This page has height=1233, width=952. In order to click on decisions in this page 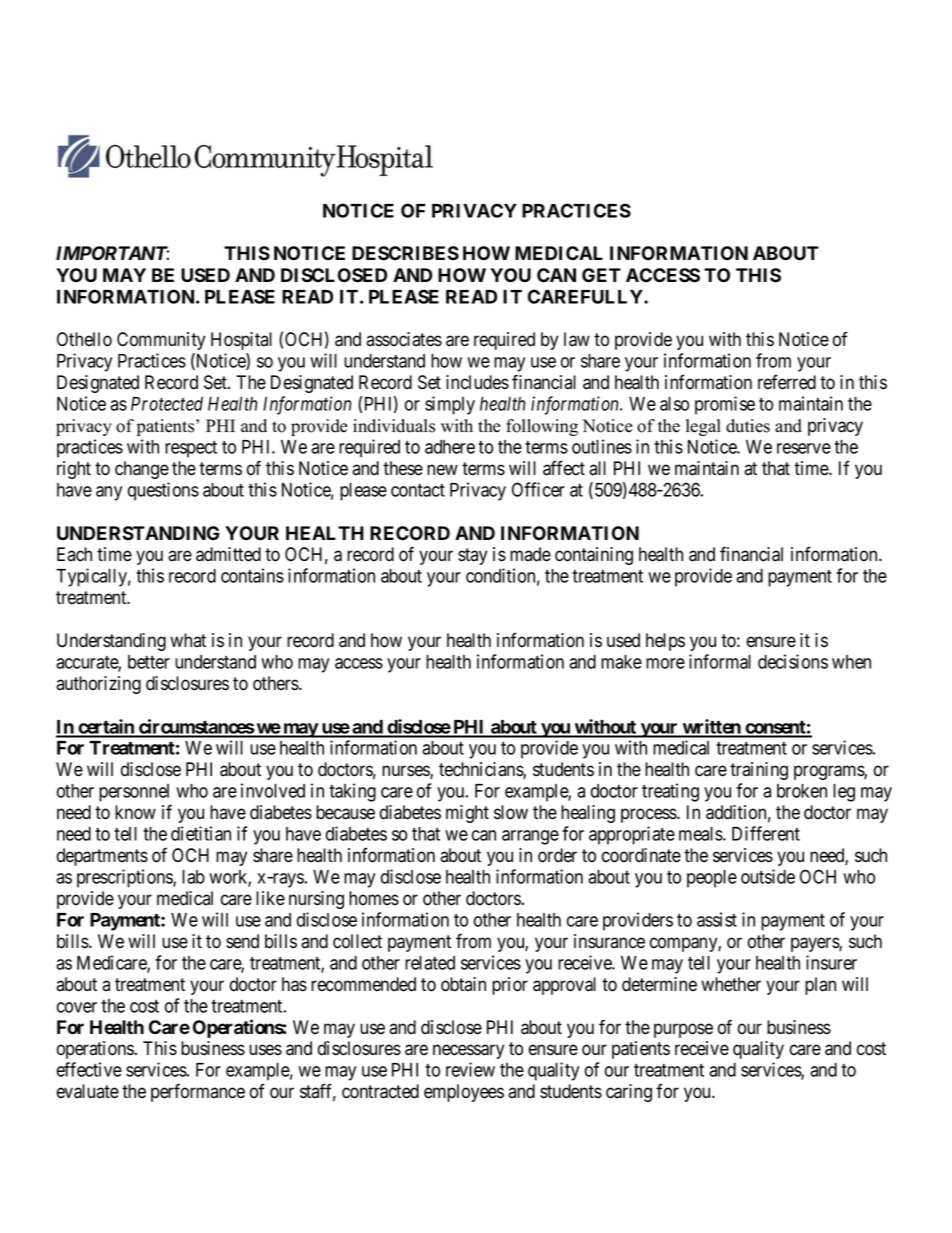, I will do `click(793, 661)`.
